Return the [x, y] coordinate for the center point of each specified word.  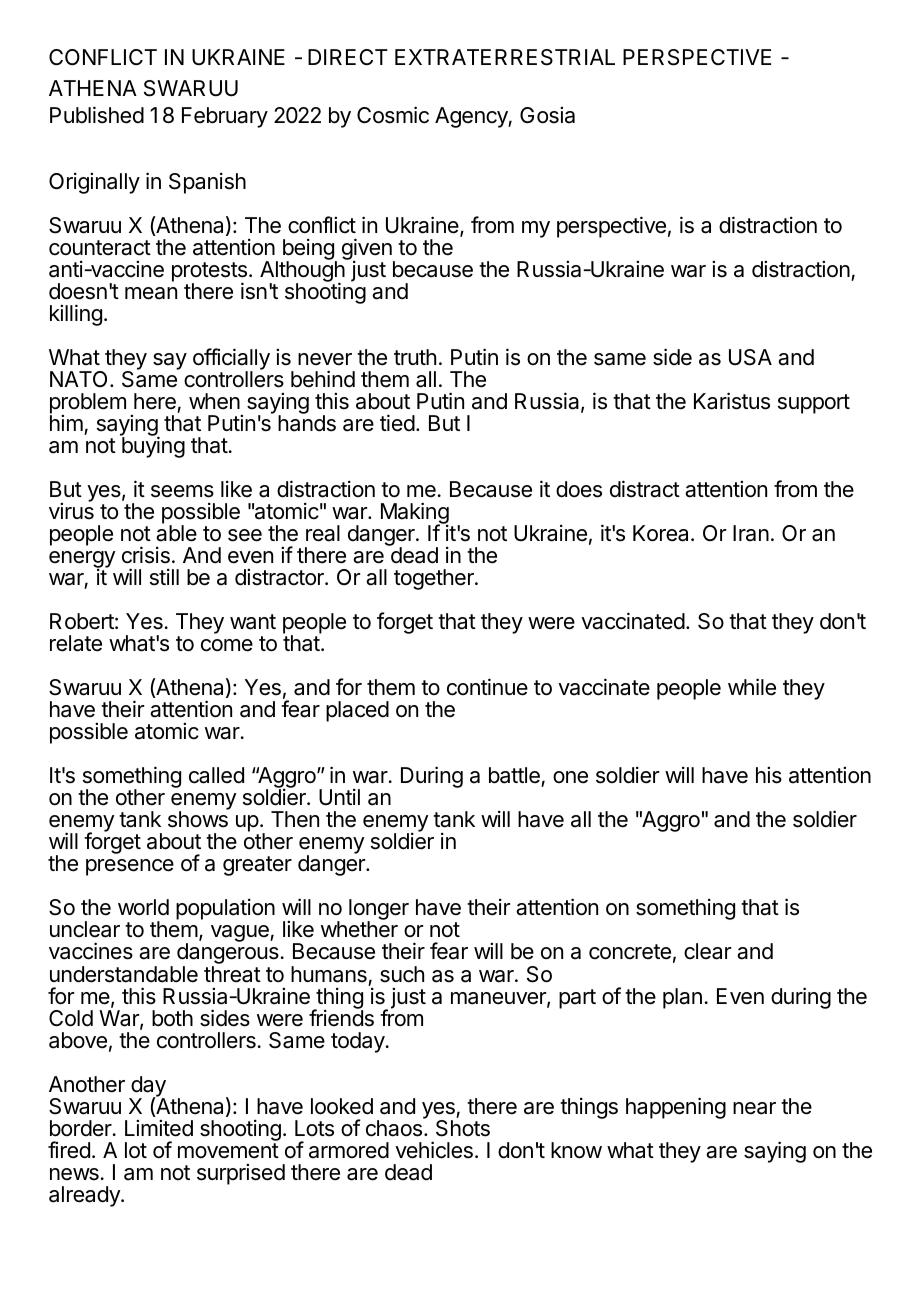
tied [397, 423]
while [752, 687]
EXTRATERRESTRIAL [505, 57]
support [814, 404]
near [754, 1108]
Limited [159, 1128]
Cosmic [393, 115]
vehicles [434, 1150]
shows [198, 819]
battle [515, 777]
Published [97, 115]
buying [152, 446]
